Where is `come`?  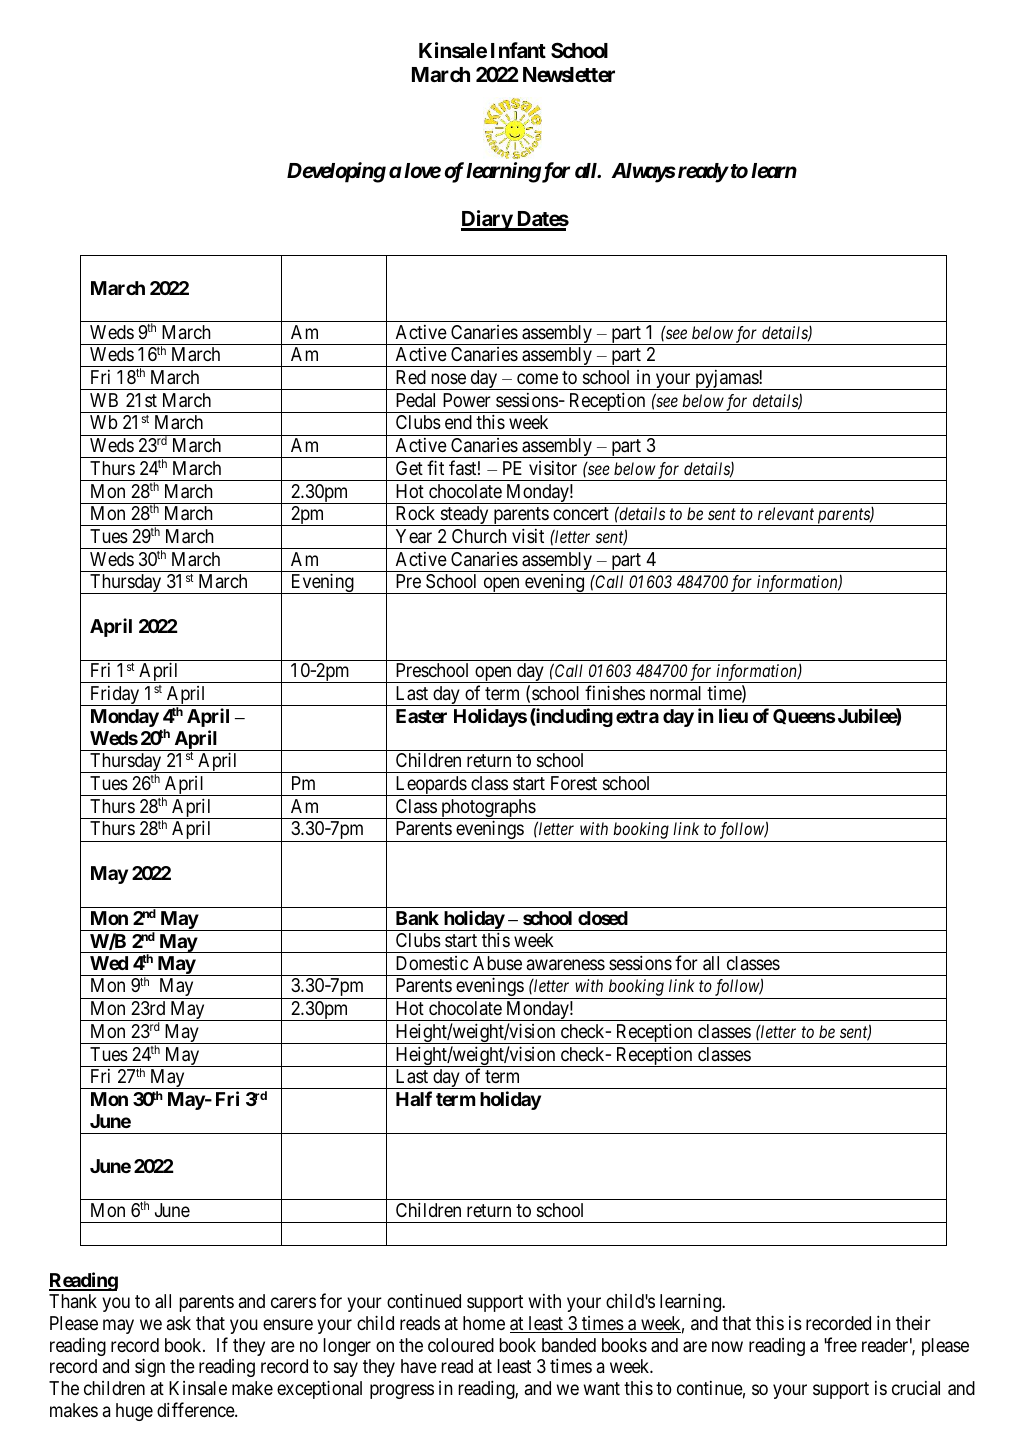
come is located at coordinates (537, 378).
